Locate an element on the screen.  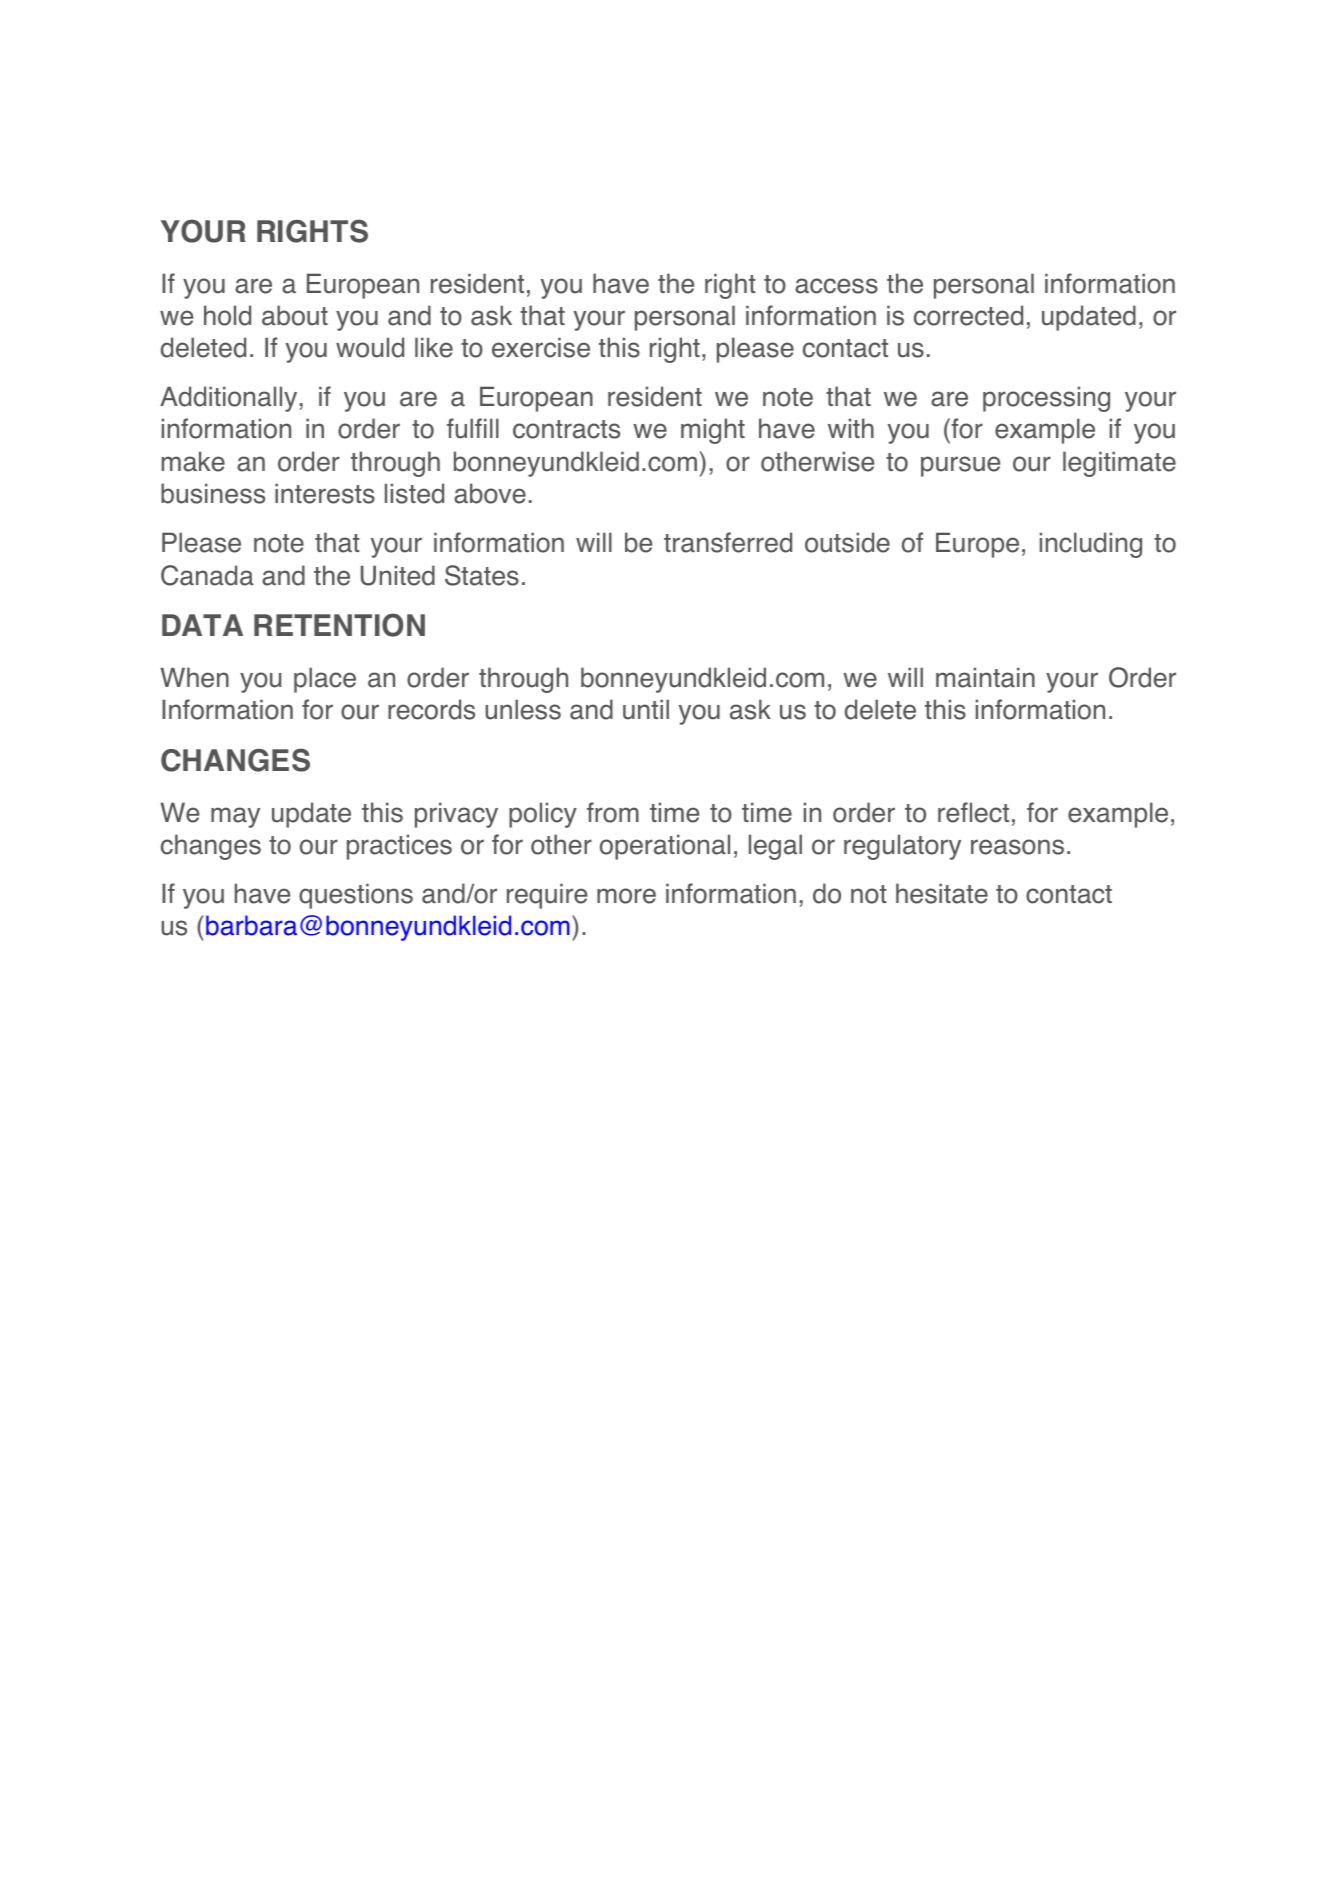
more is located at coordinates (626, 896).
